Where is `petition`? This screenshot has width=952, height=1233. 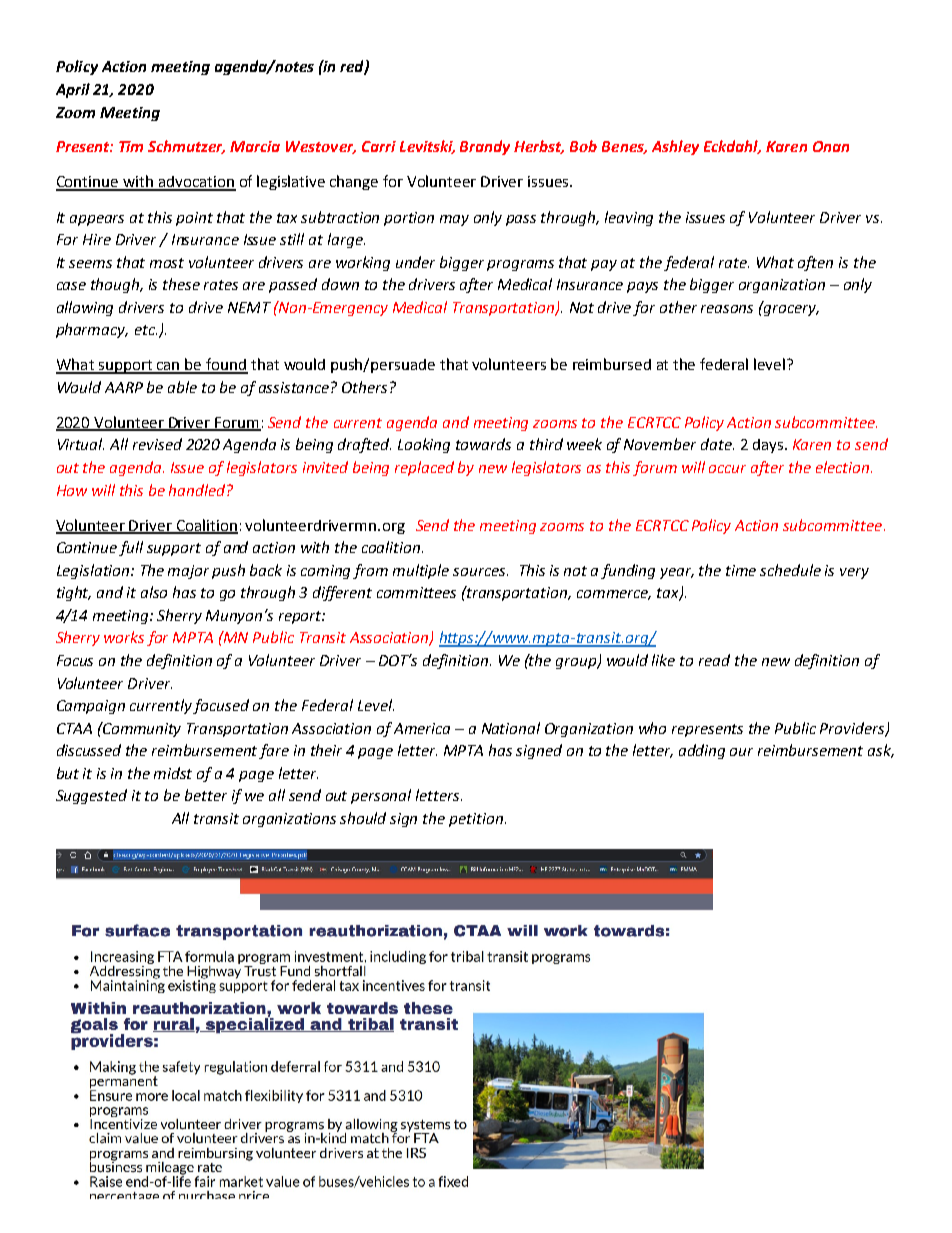
petition is located at coordinates (476, 820).
